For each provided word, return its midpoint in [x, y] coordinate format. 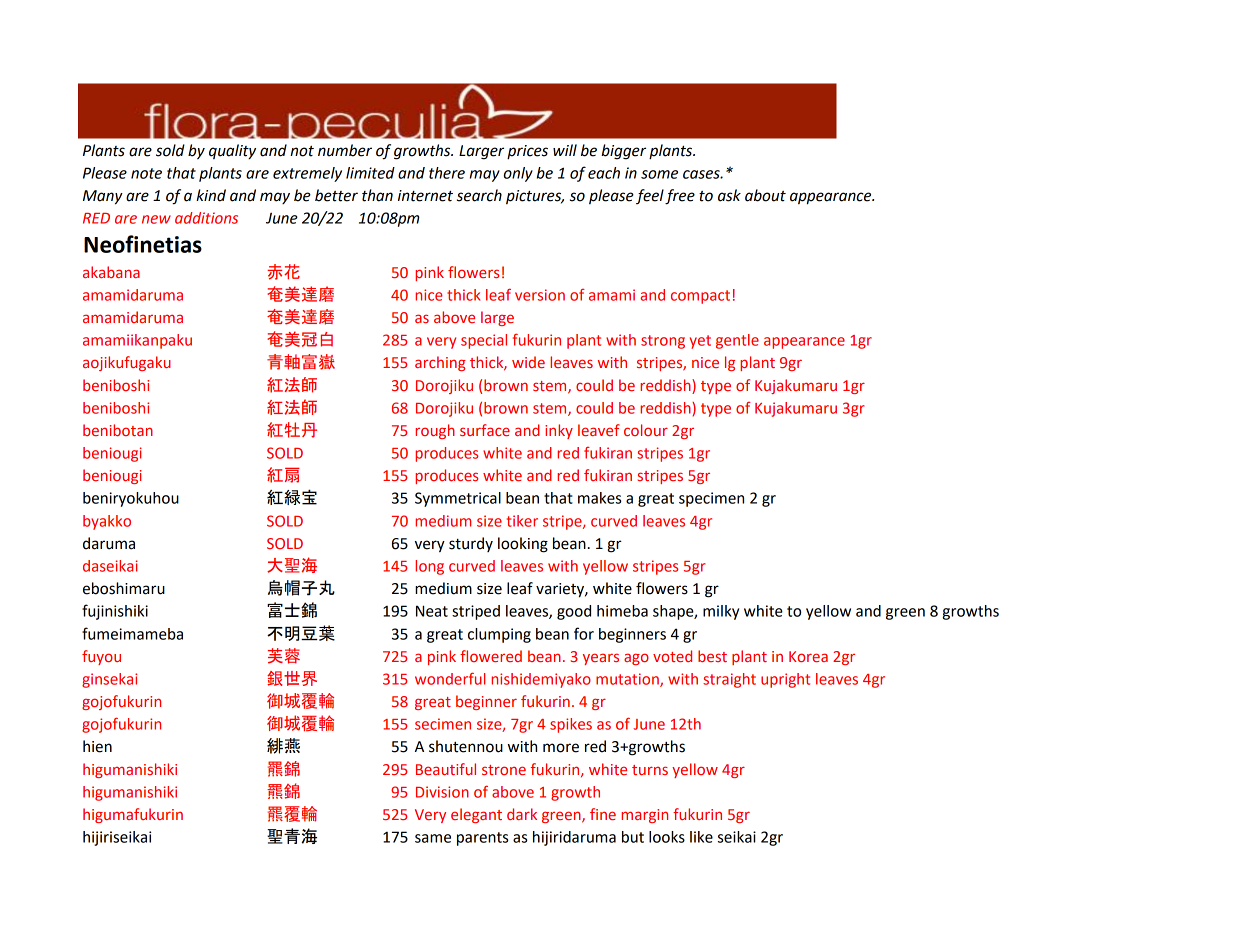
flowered [491, 656]
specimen [711, 499]
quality [232, 152]
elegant [476, 815]
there [447, 173]
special [484, 341]
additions [206, 218]
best [712, 656]
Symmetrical [458, 499]
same [433, 838]
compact [700, 297]
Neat [432, 611]
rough [435, 431]
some [659, 174]
